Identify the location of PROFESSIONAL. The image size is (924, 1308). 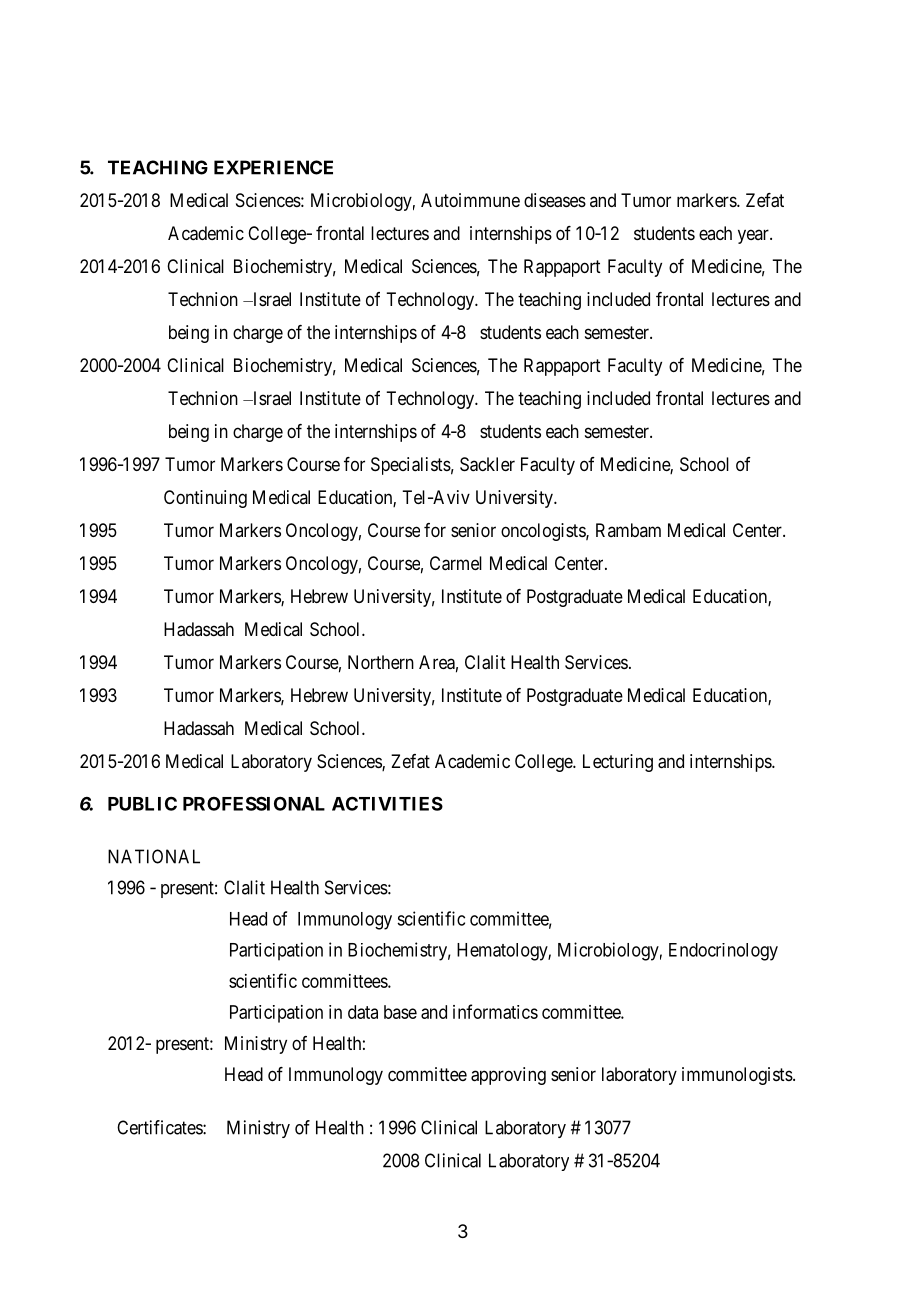
(254, 803).
